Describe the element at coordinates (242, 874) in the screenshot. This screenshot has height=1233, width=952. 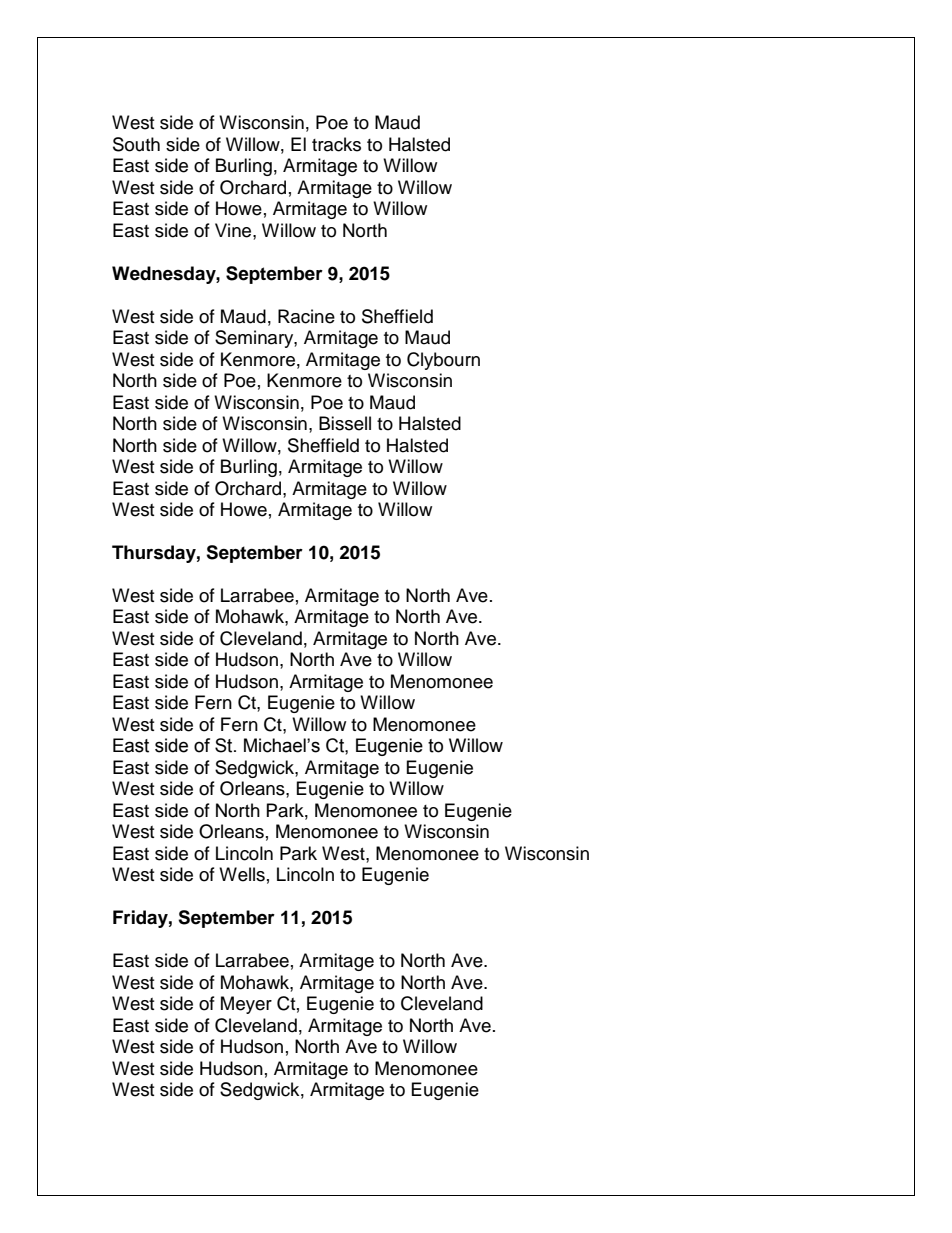
I see `Wells` at that location.
